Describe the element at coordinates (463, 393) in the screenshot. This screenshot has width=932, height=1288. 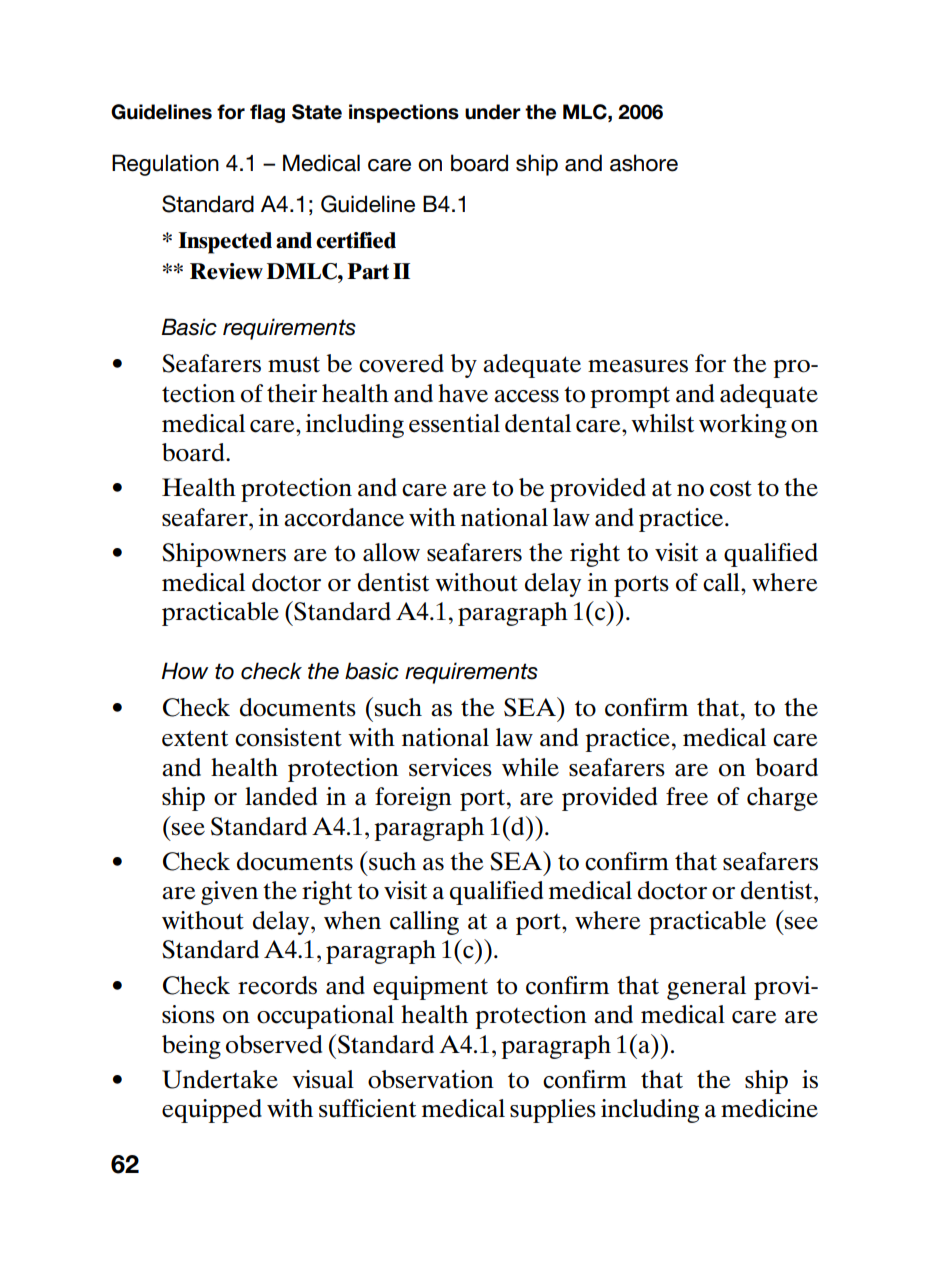
I see `have` at that location.
